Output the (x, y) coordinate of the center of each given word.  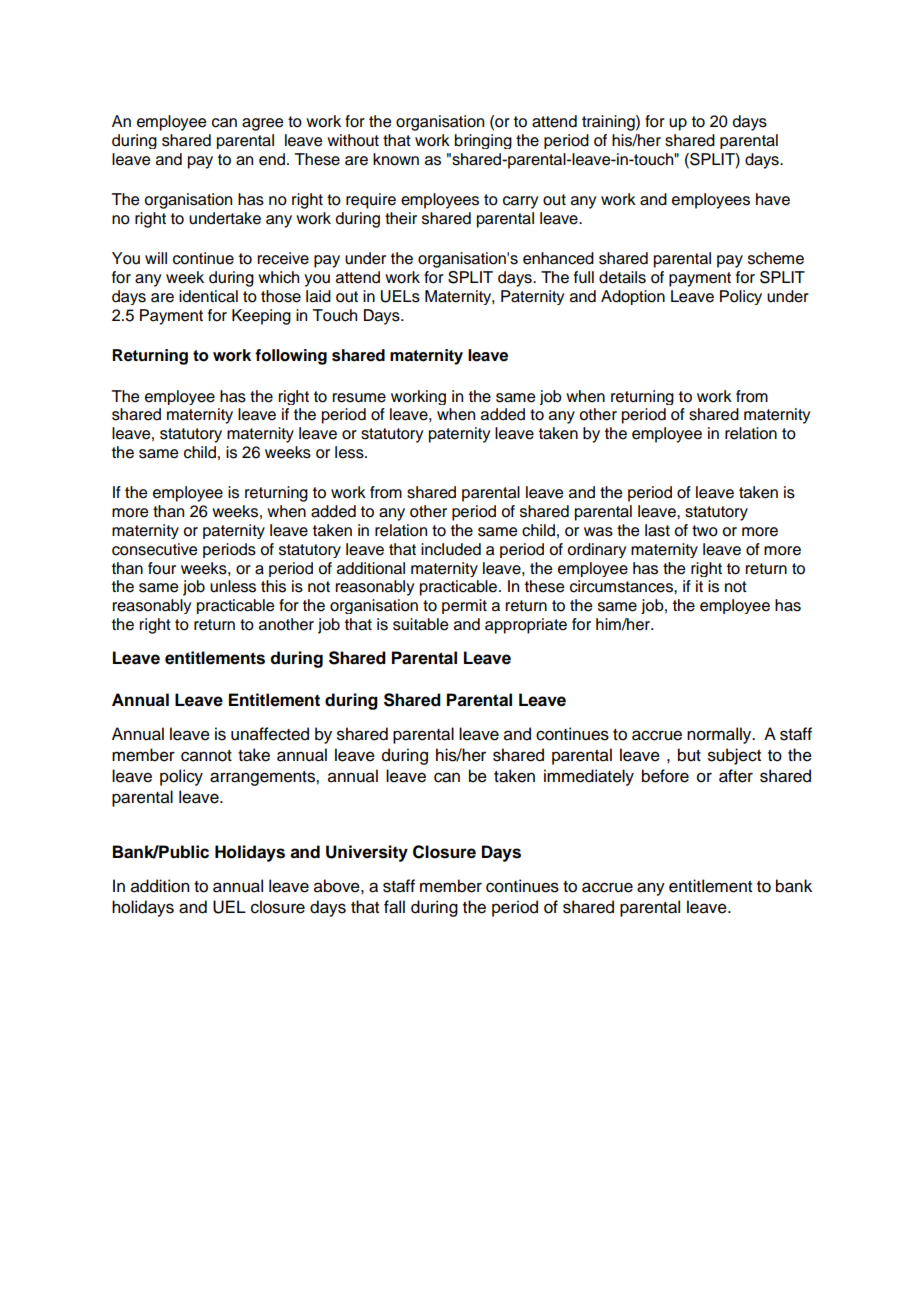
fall (394, 907)
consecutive (154, 549)
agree (262, 124)
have (773, 199)
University (367, 853)
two (705, 531)
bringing (483, 141)
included (451, 549)
